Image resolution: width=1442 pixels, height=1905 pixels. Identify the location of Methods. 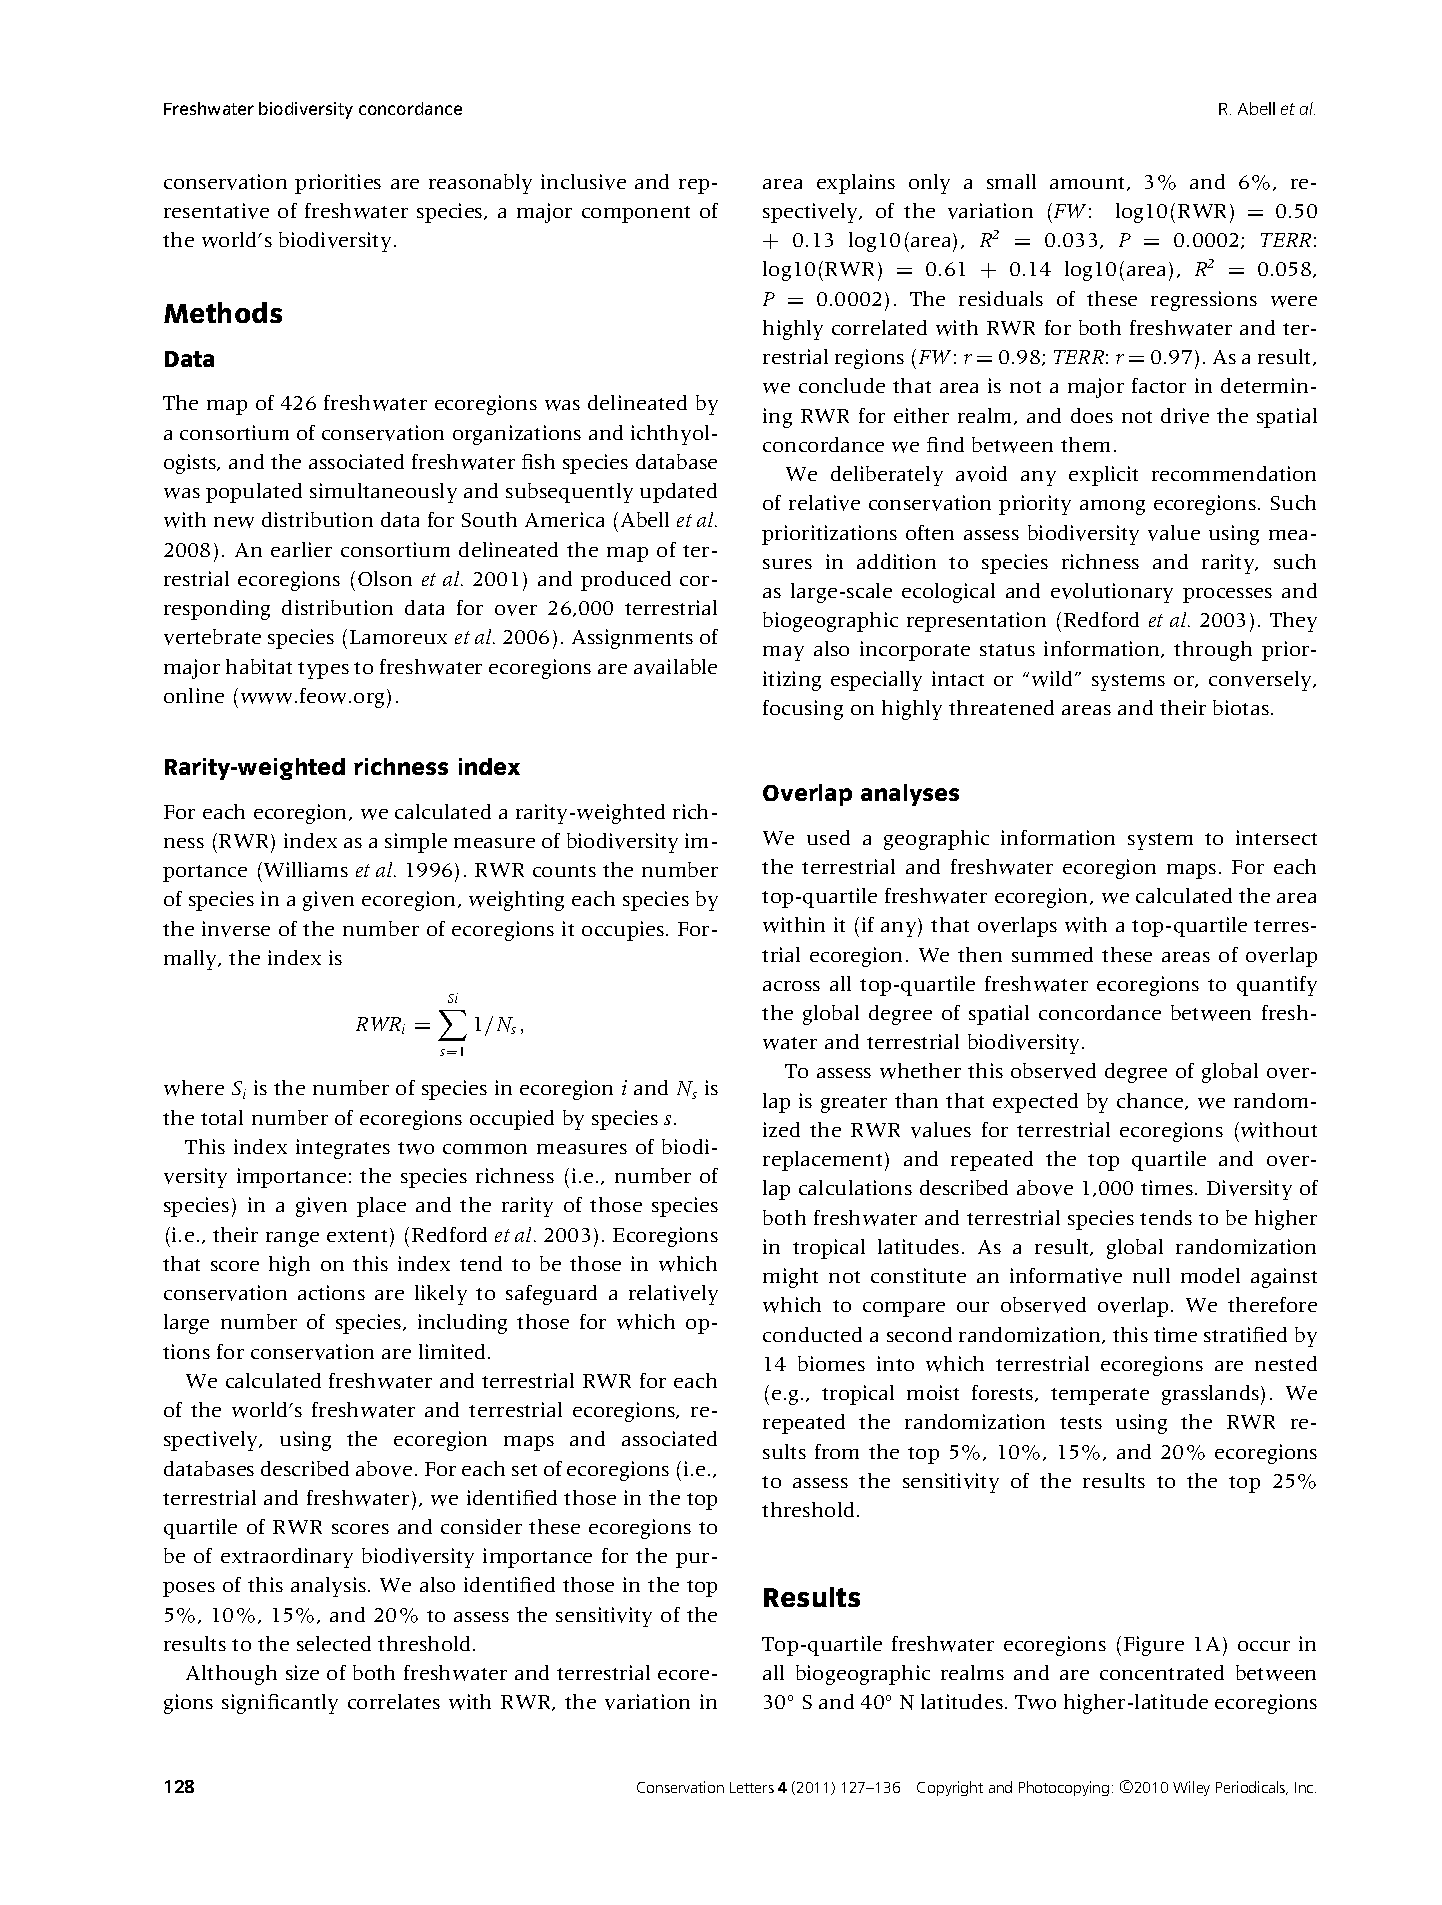
(223, 312).
